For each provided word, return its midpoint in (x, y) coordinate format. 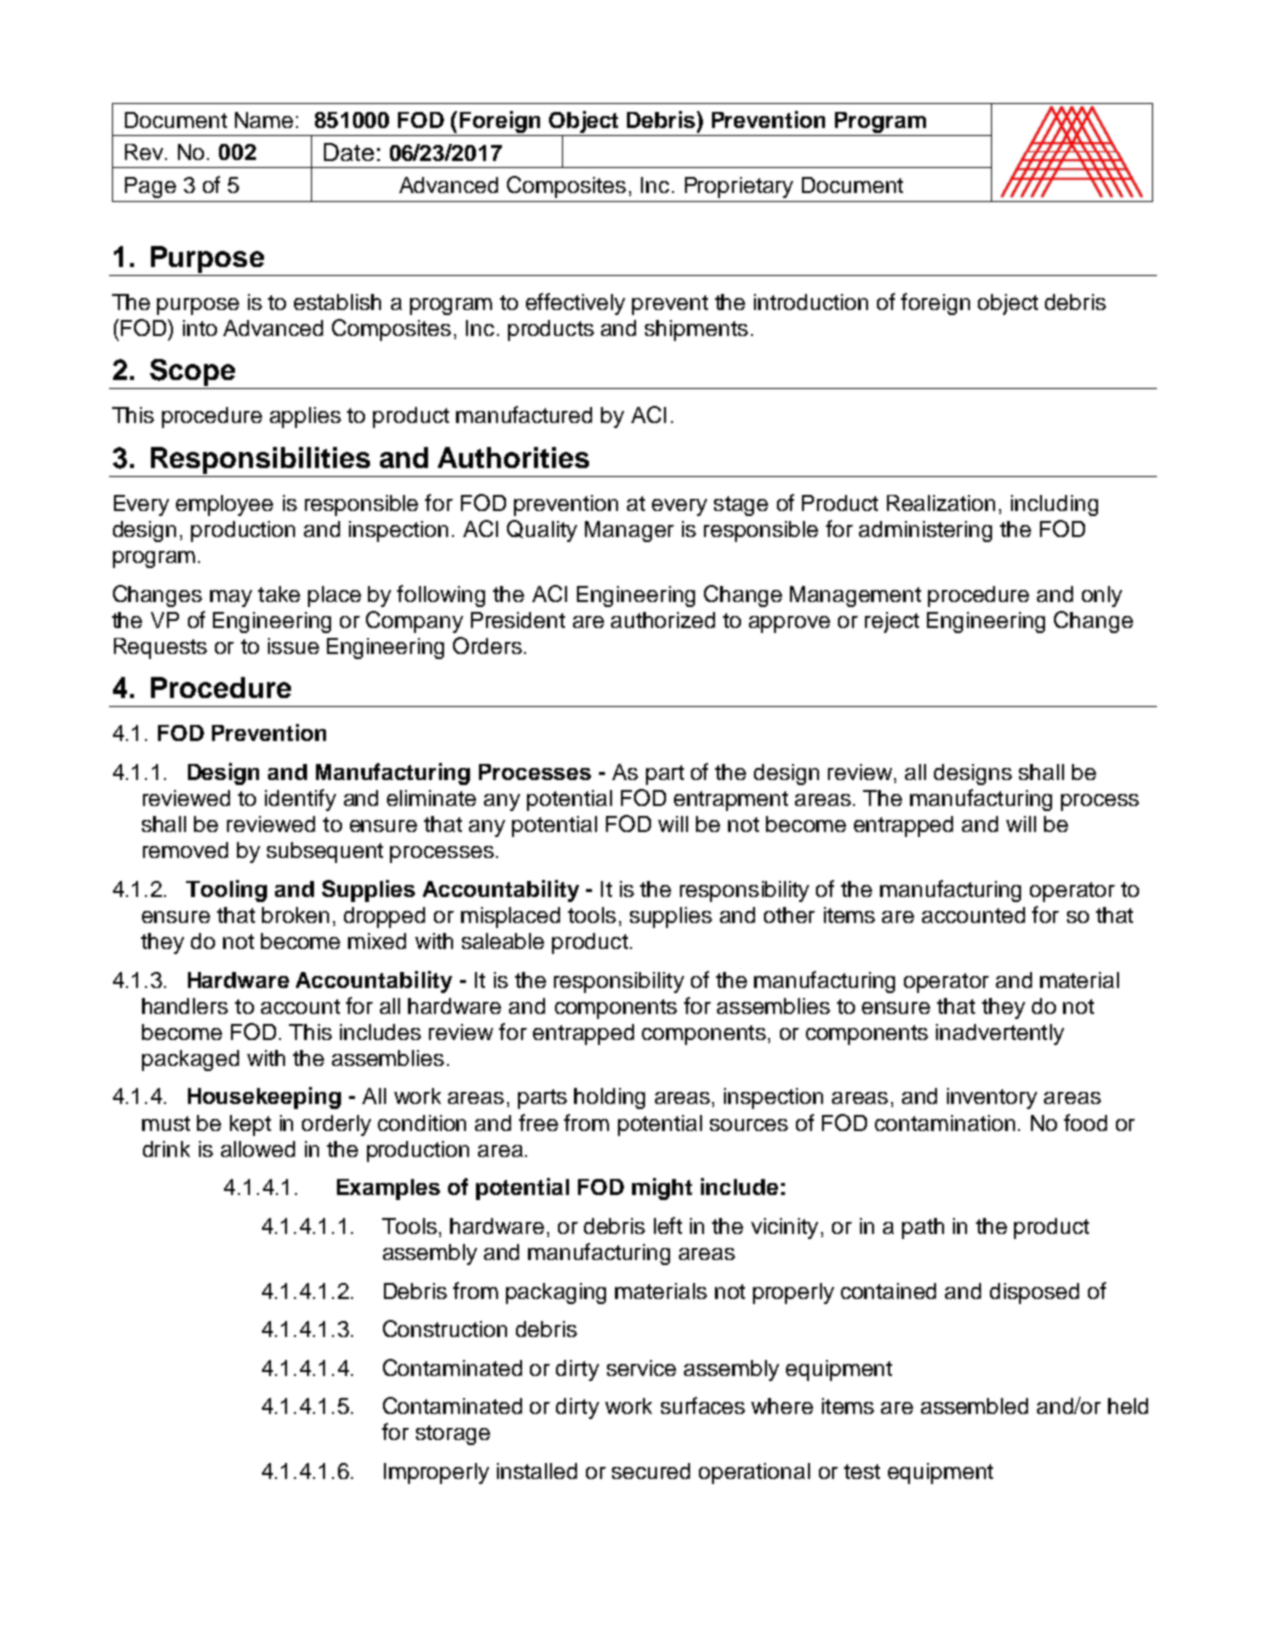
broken (295, 915)
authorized (663, 620)
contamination (945, 1123)
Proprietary (739, 187)
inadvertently (1000, 1034)
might (662, 1189)
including (1054, 505)
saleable (503, 941)
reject (892, 622)
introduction (811, 302)
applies (305, 417)
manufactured (524, 414)
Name (264, 120)
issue (293, 646)
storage (453, 1435)
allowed (258, 1149)
